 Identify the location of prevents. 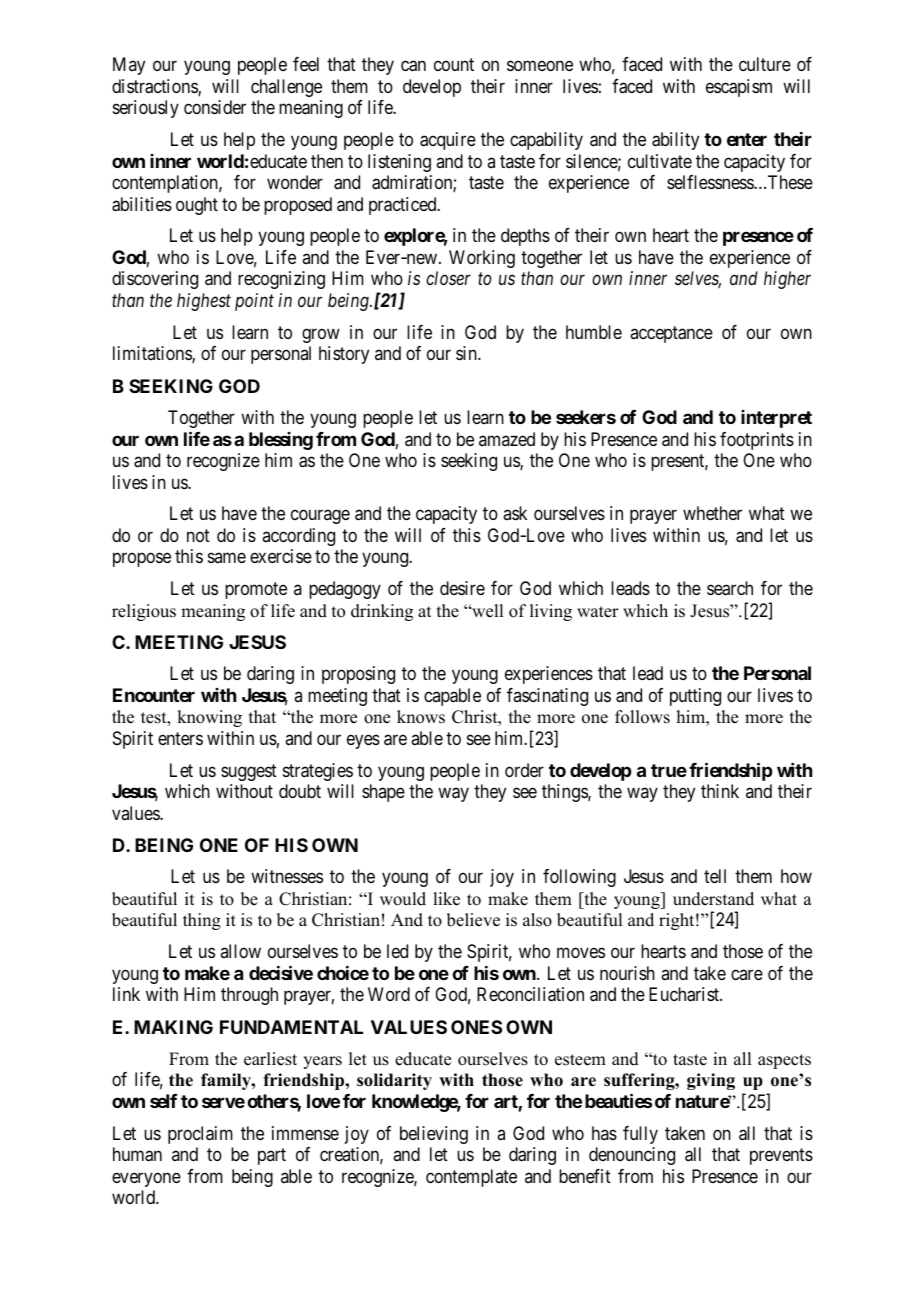
(781, 1156).
